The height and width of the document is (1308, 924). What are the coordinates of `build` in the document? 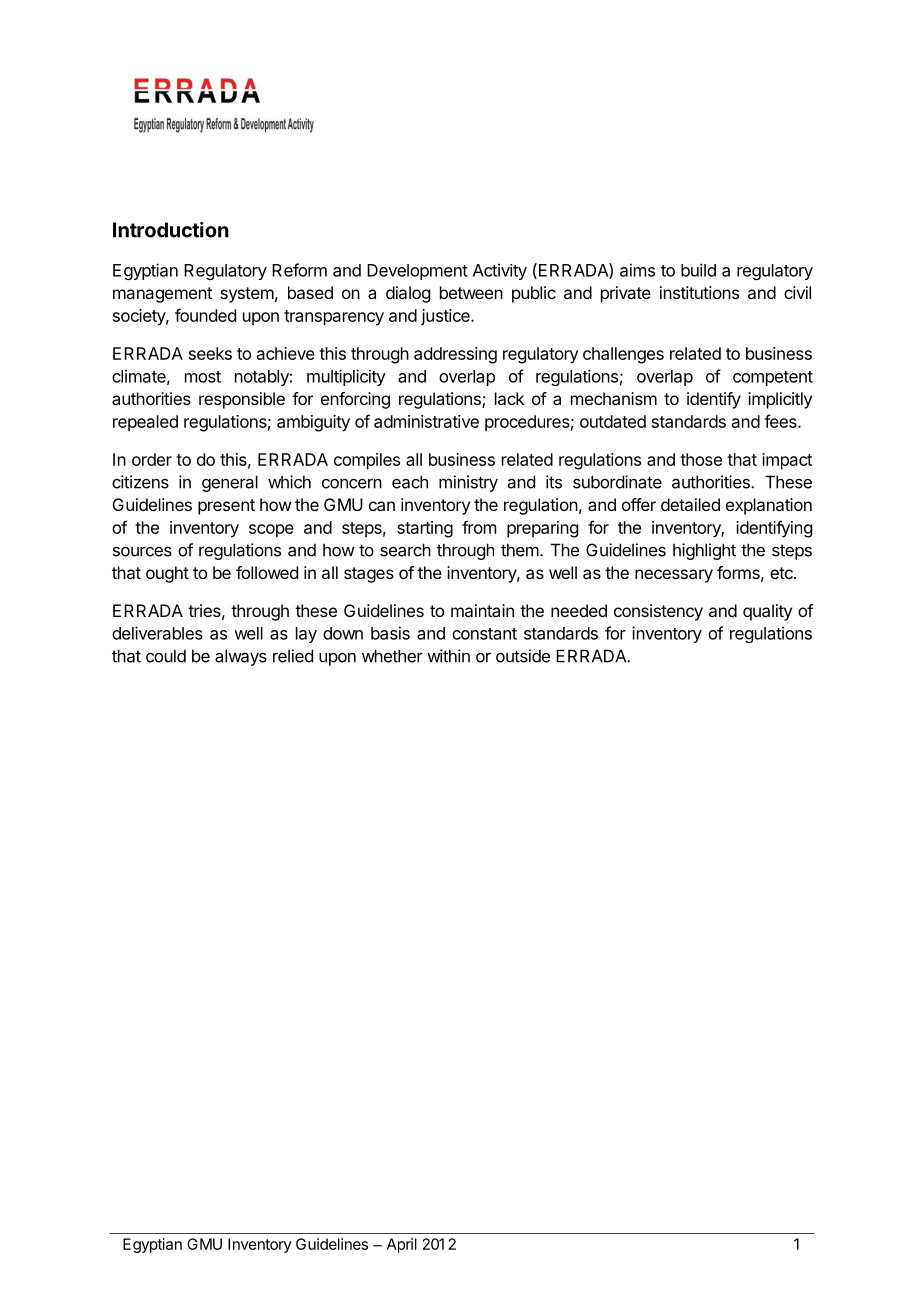 It's located at (698, 270).
